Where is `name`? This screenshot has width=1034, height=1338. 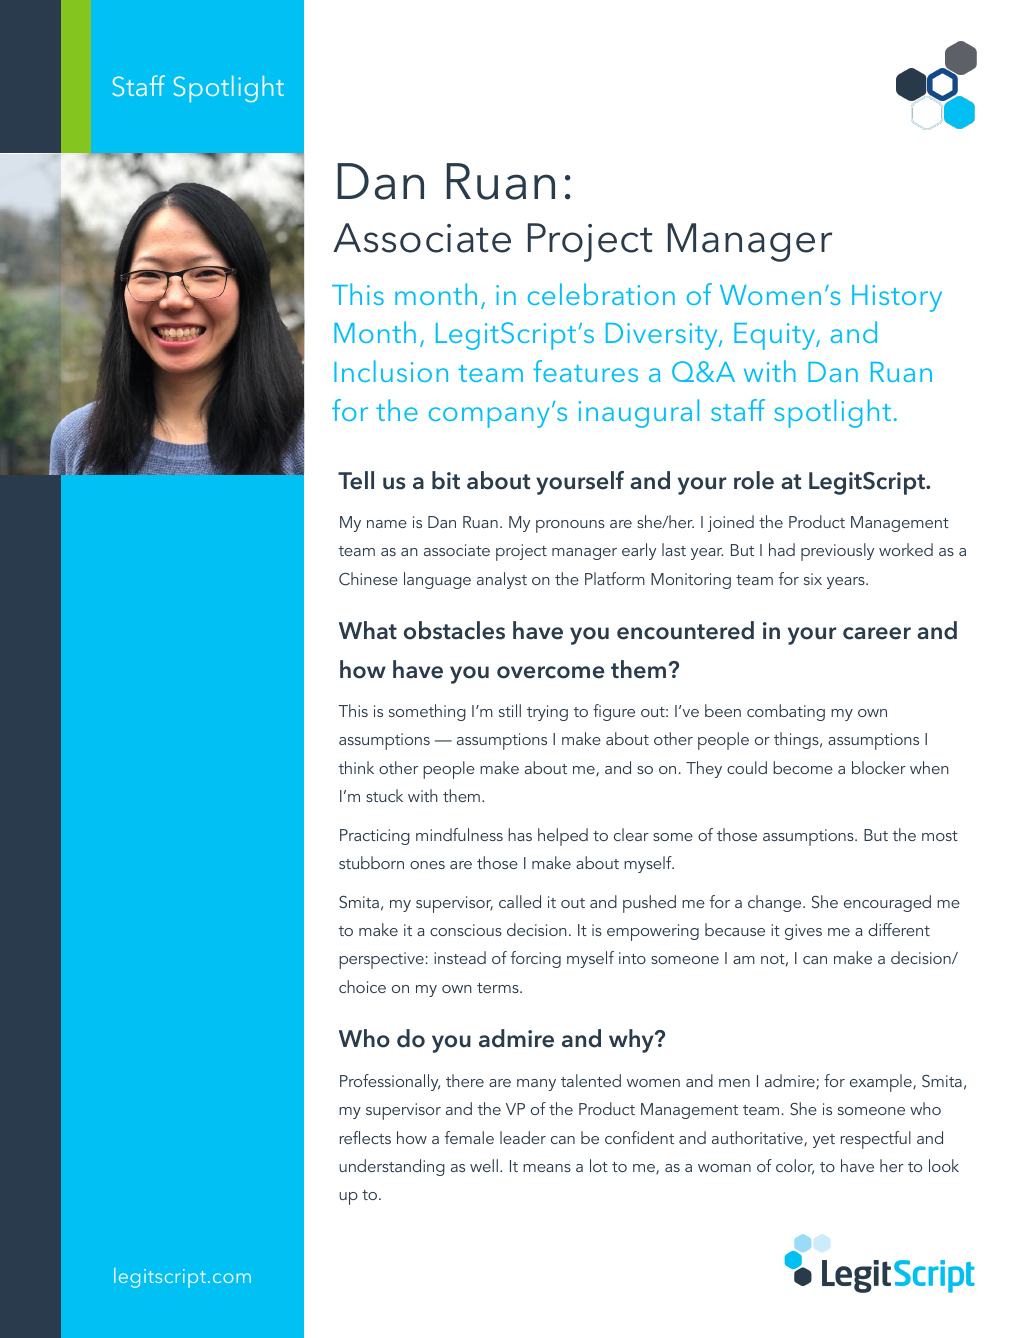 name is located at coordinates (387, 524).
